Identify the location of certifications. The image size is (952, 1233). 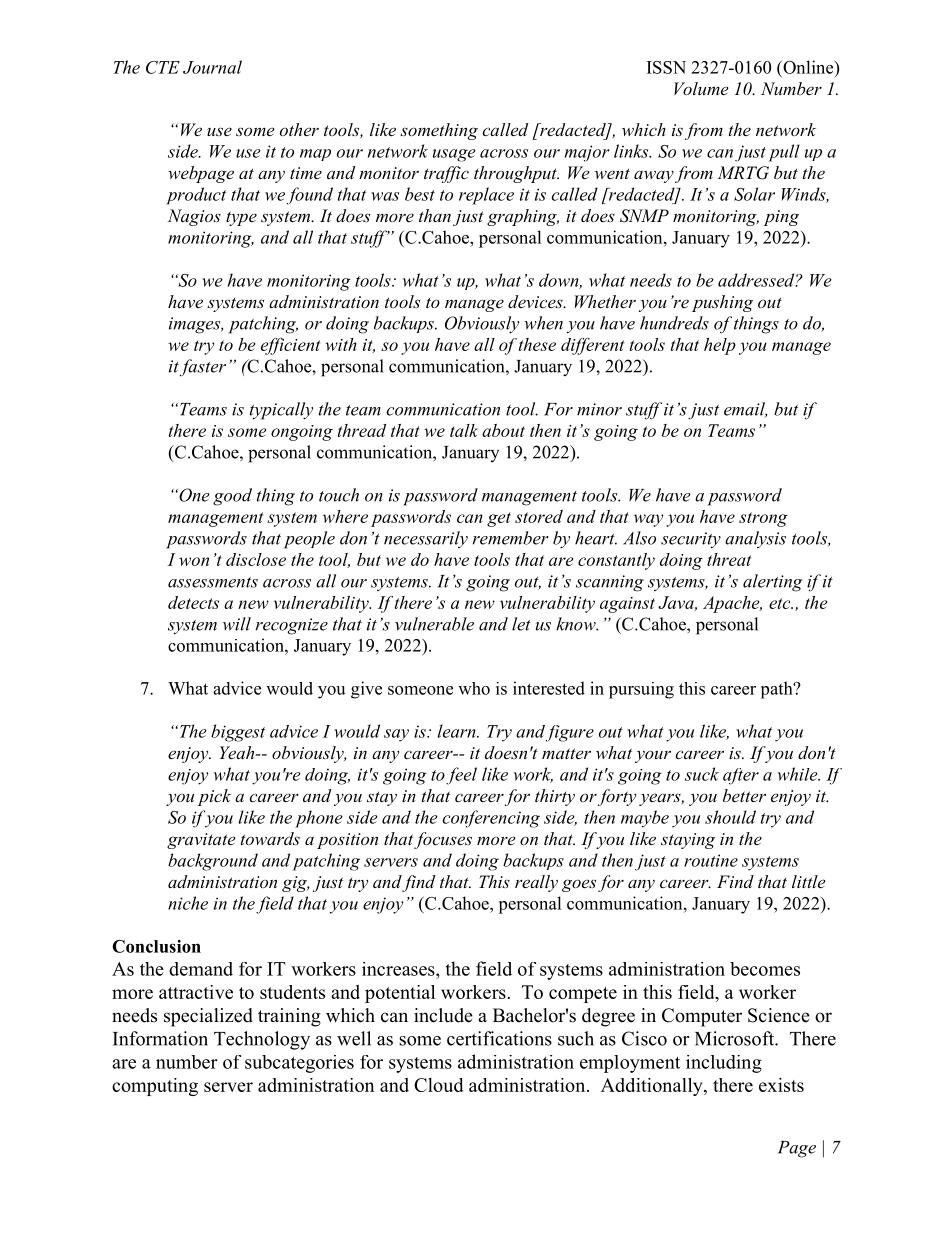
(499, 1038).
